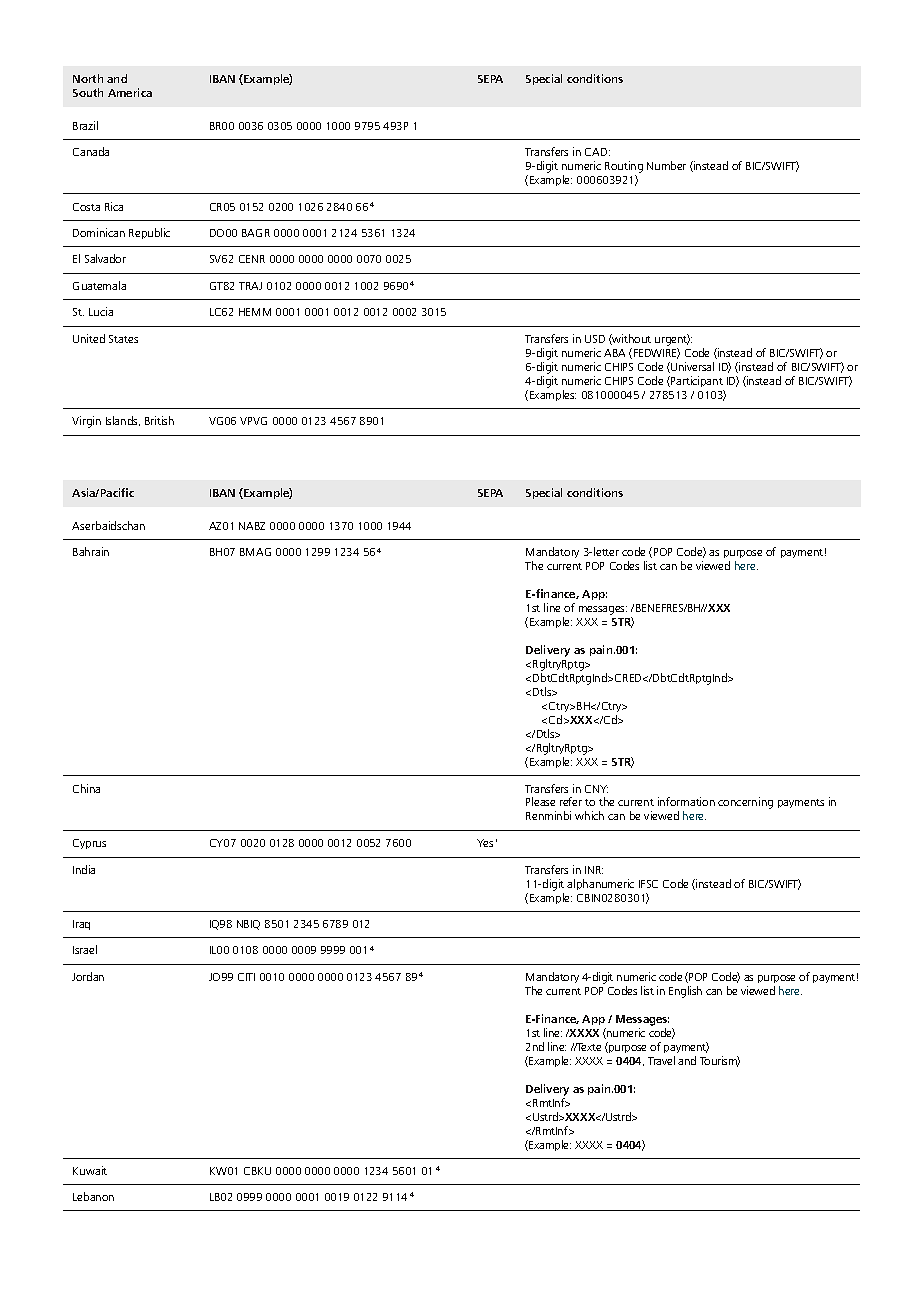 The image size is (924, 1308). Describe the element at coordinates (594, 870) in the page. I see `INR` at that location.
